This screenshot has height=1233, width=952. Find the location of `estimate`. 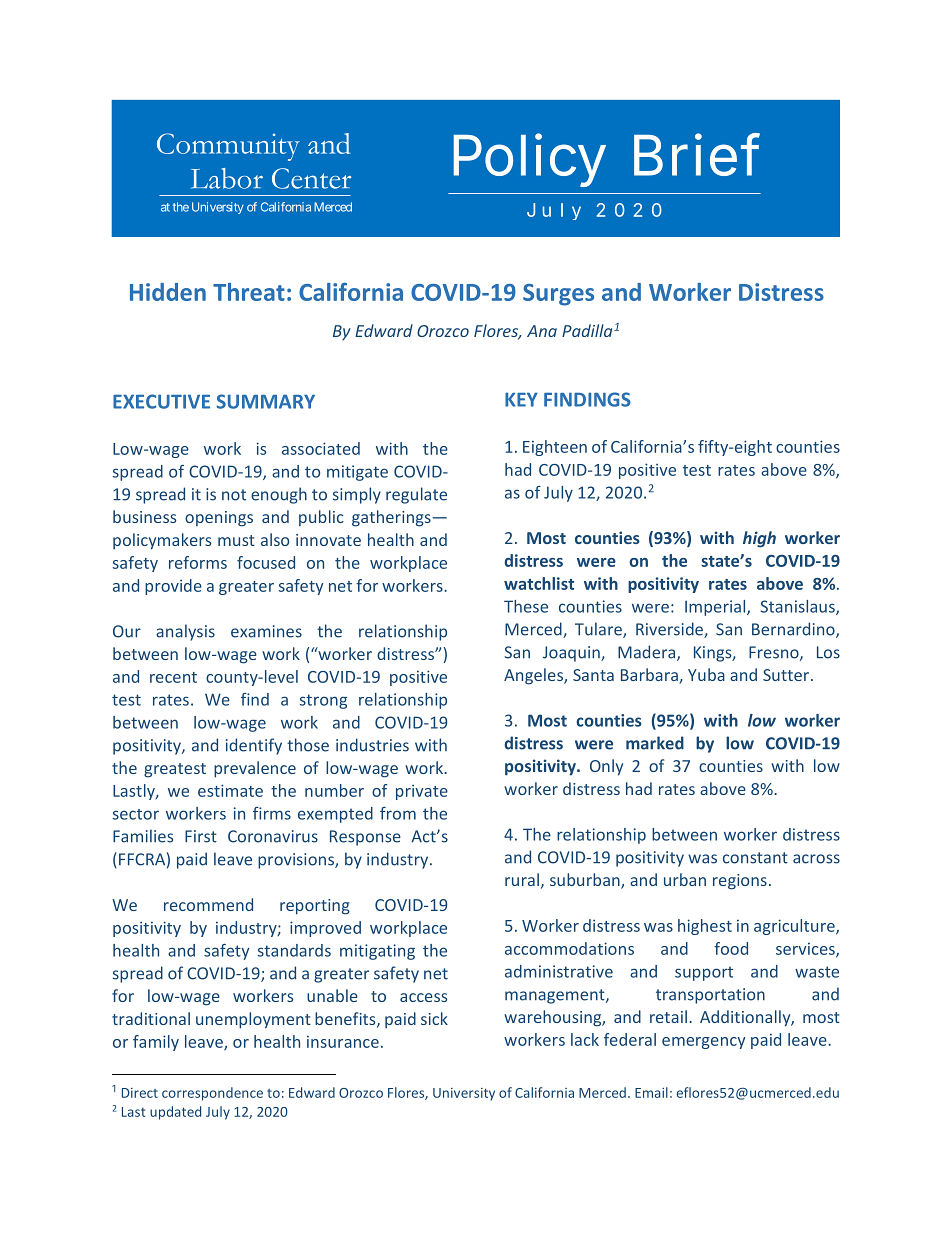

estimate is located at coordinates (230, 790).
